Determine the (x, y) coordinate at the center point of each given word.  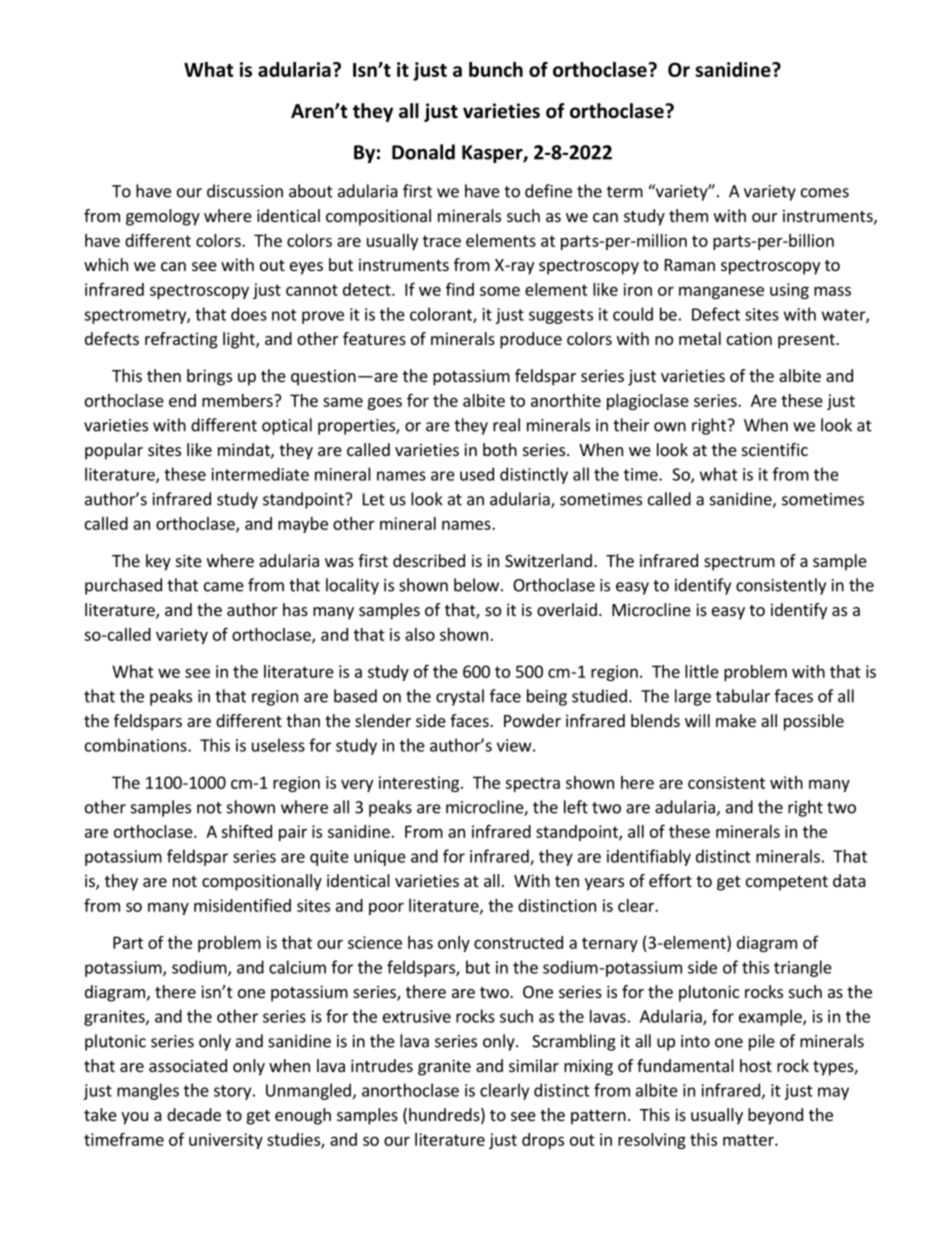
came (224, 587)
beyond (775, 1116)
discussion (245, 191)
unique (380, 858)
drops (543, 1141)
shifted (246, 831)
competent (787, 883)
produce (531, 340)
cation (749, 338)
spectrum (739, 563)
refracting (181, 340)
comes (825, 193)
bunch (496, 69)
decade (194, 1114)
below (476, 585)
